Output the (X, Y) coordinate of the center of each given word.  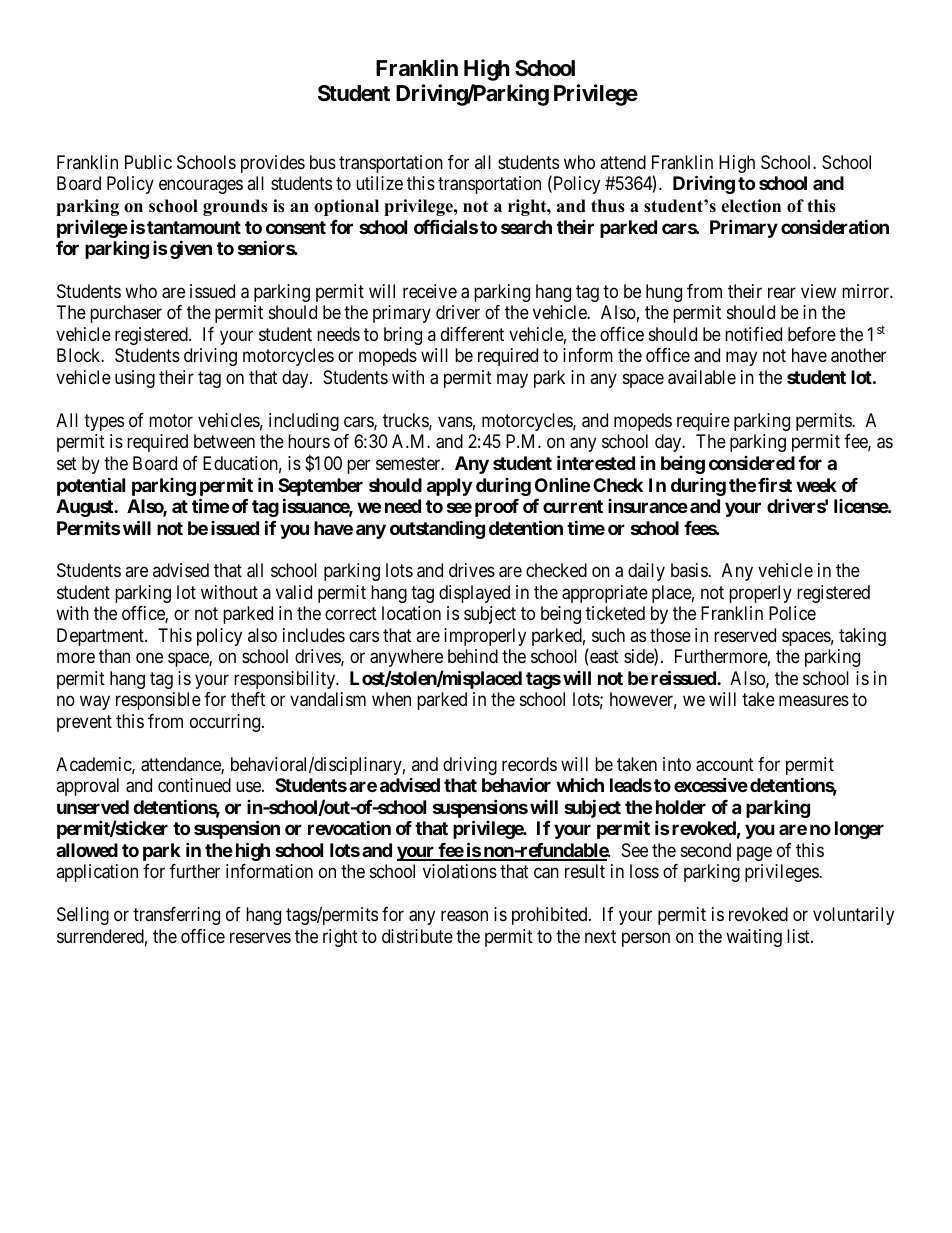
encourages (201, 187)
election (751, 206)
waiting (754, 938)
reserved (745, 635)
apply (449, 487)
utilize (379, 183)
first (775, 484)
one (149, 658)
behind (473, 656)
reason (464, 916)
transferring (176, 916)
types (104, 422)
